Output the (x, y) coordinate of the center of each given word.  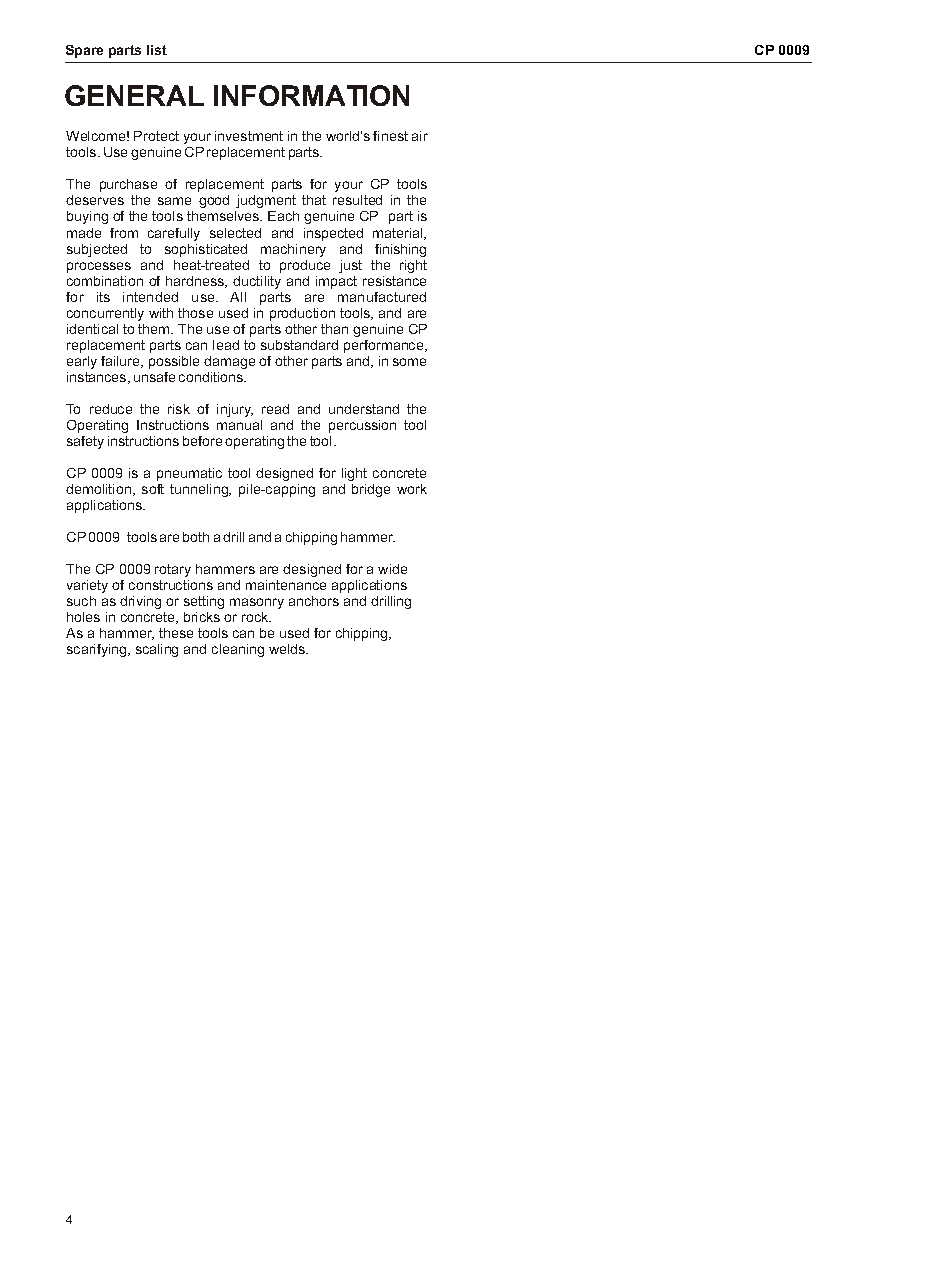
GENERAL (134, 95)
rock (256, 617)
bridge (371, 490)
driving (140, 602)
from (124, 233)
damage (229, 362)
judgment (266, 201)
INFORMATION (311, 95)
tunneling (200, 490)
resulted (357, 200)
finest (390, 136)
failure (121, 362)
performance (385, 346)
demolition (100, 490)
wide (392, 569)
